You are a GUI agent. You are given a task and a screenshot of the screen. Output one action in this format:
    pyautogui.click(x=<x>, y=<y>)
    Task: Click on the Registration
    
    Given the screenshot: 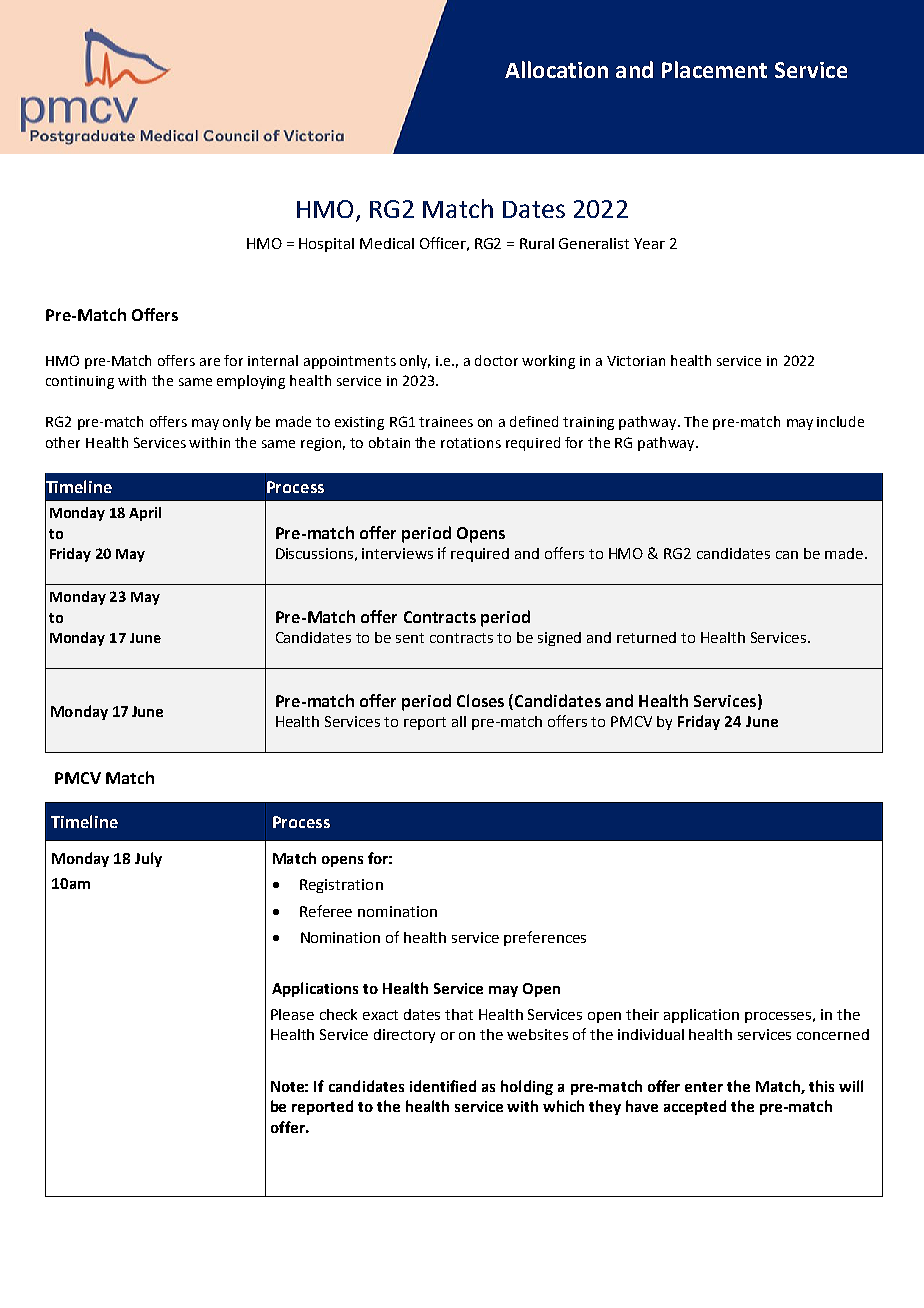 What is the action you would take?
    pyautogui.click(x=341, y=886)
